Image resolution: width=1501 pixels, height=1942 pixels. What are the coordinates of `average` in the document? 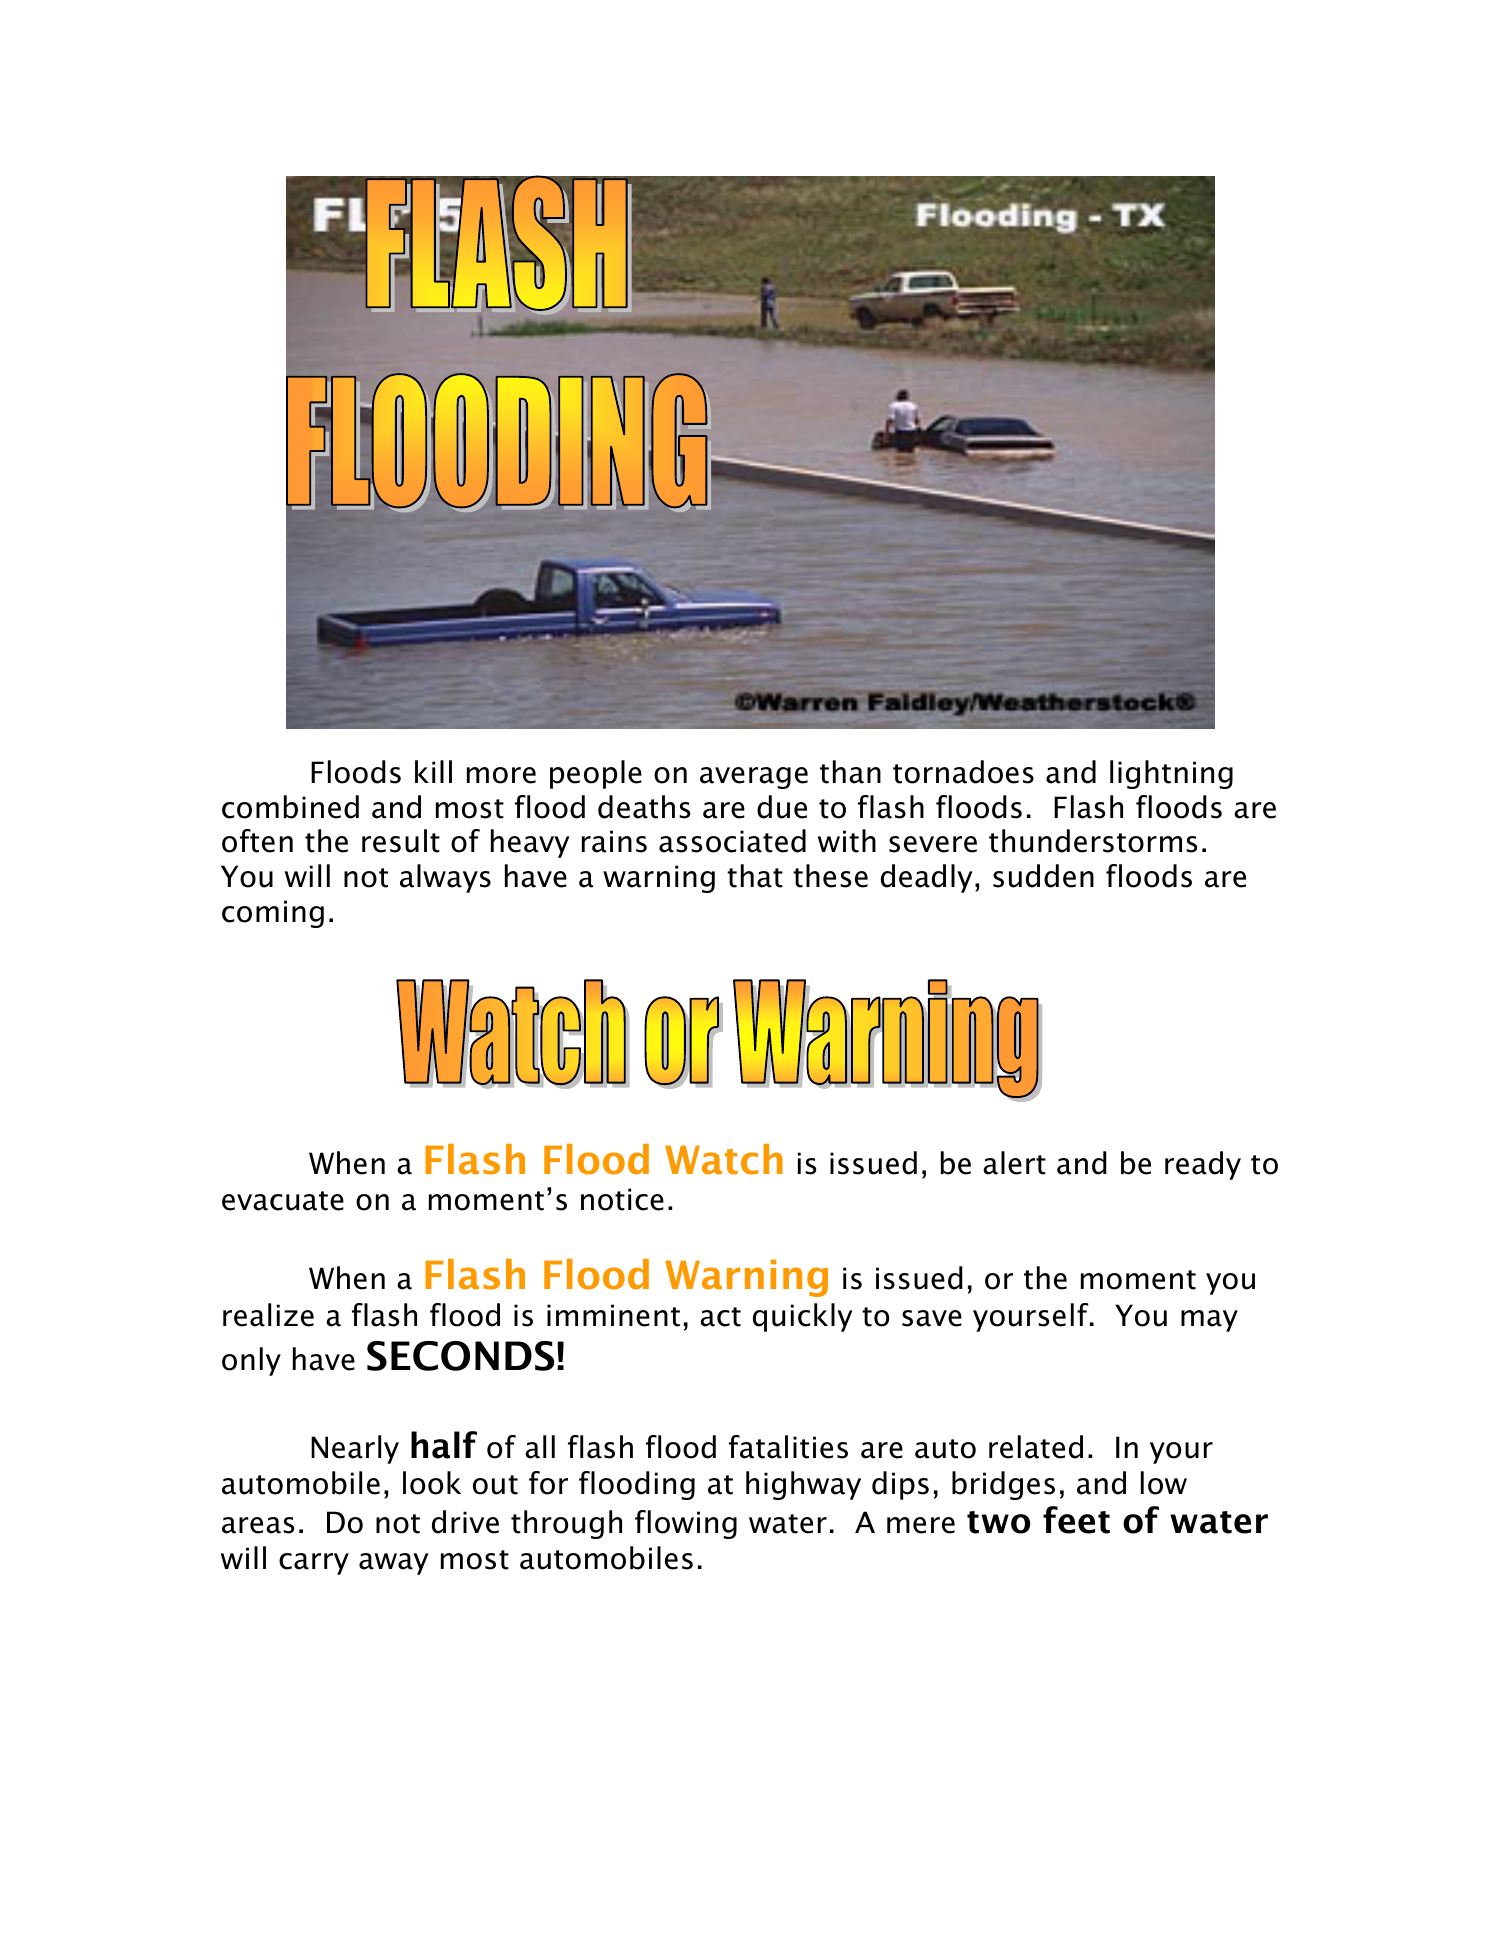 It's located at (754, 778).
